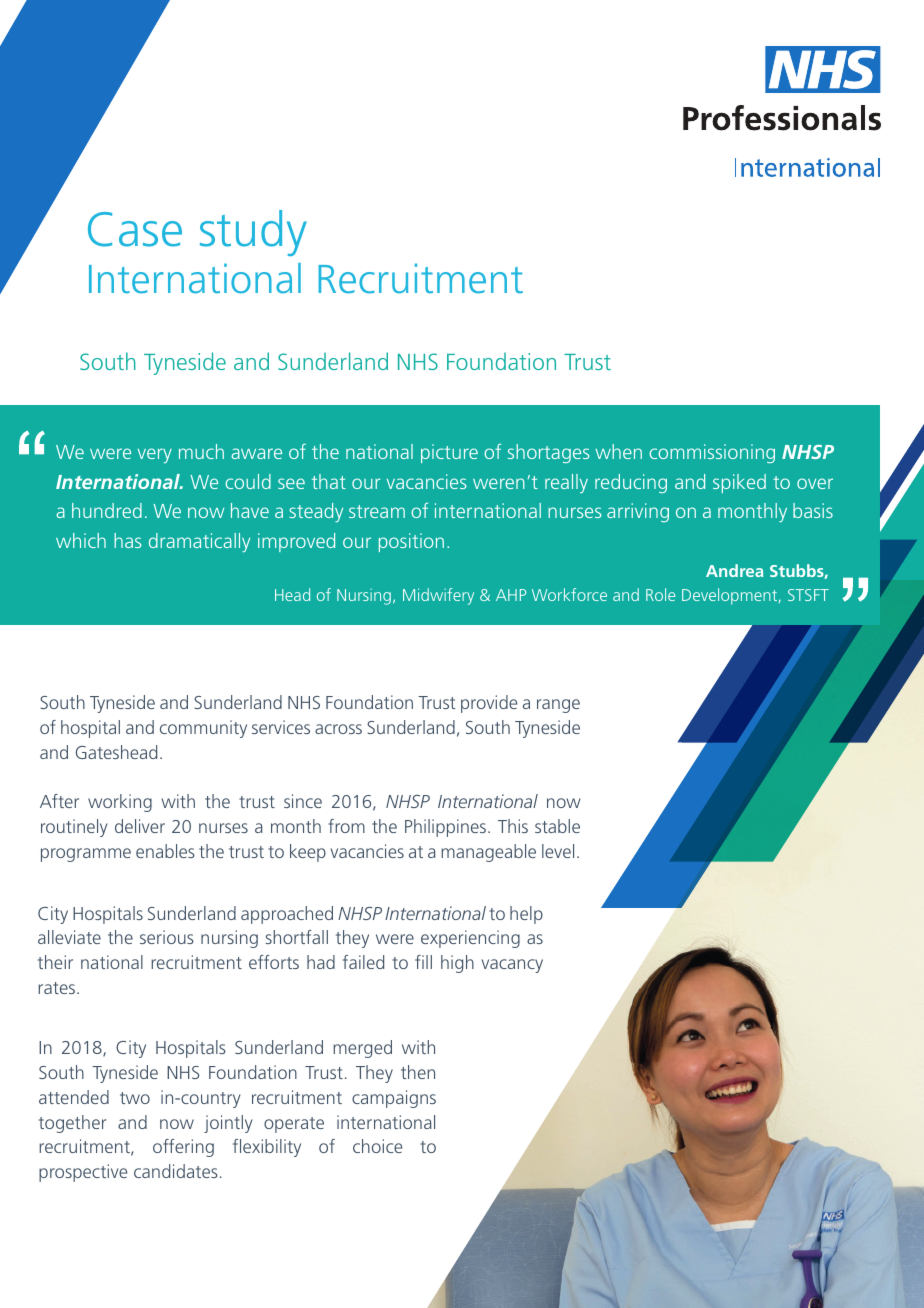 The height and width of the image is (1308, 924). Describe the element at coordinates (712, 453) in the image. I see `commissioning` at that location.
